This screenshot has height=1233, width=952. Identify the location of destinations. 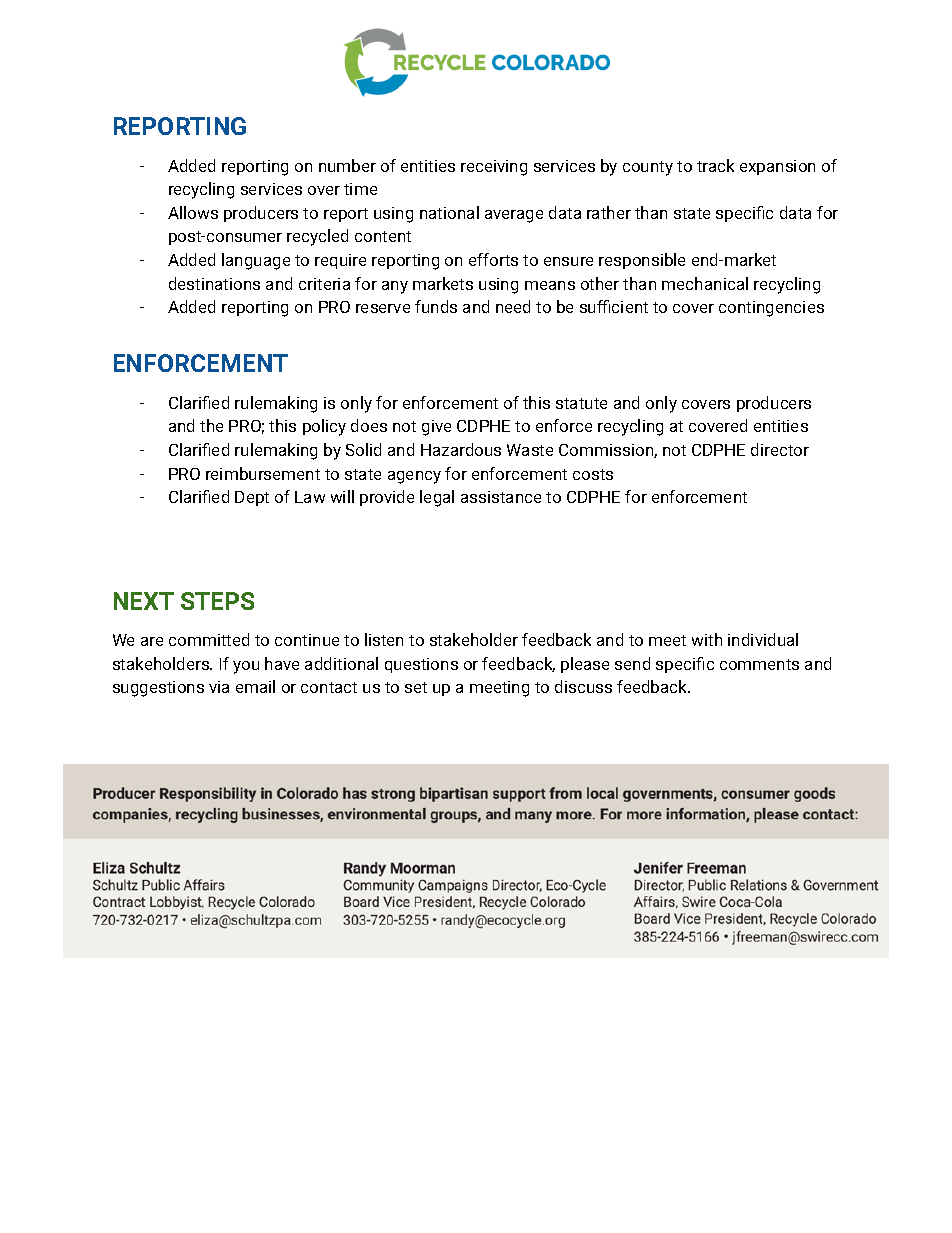
(214, 283).
